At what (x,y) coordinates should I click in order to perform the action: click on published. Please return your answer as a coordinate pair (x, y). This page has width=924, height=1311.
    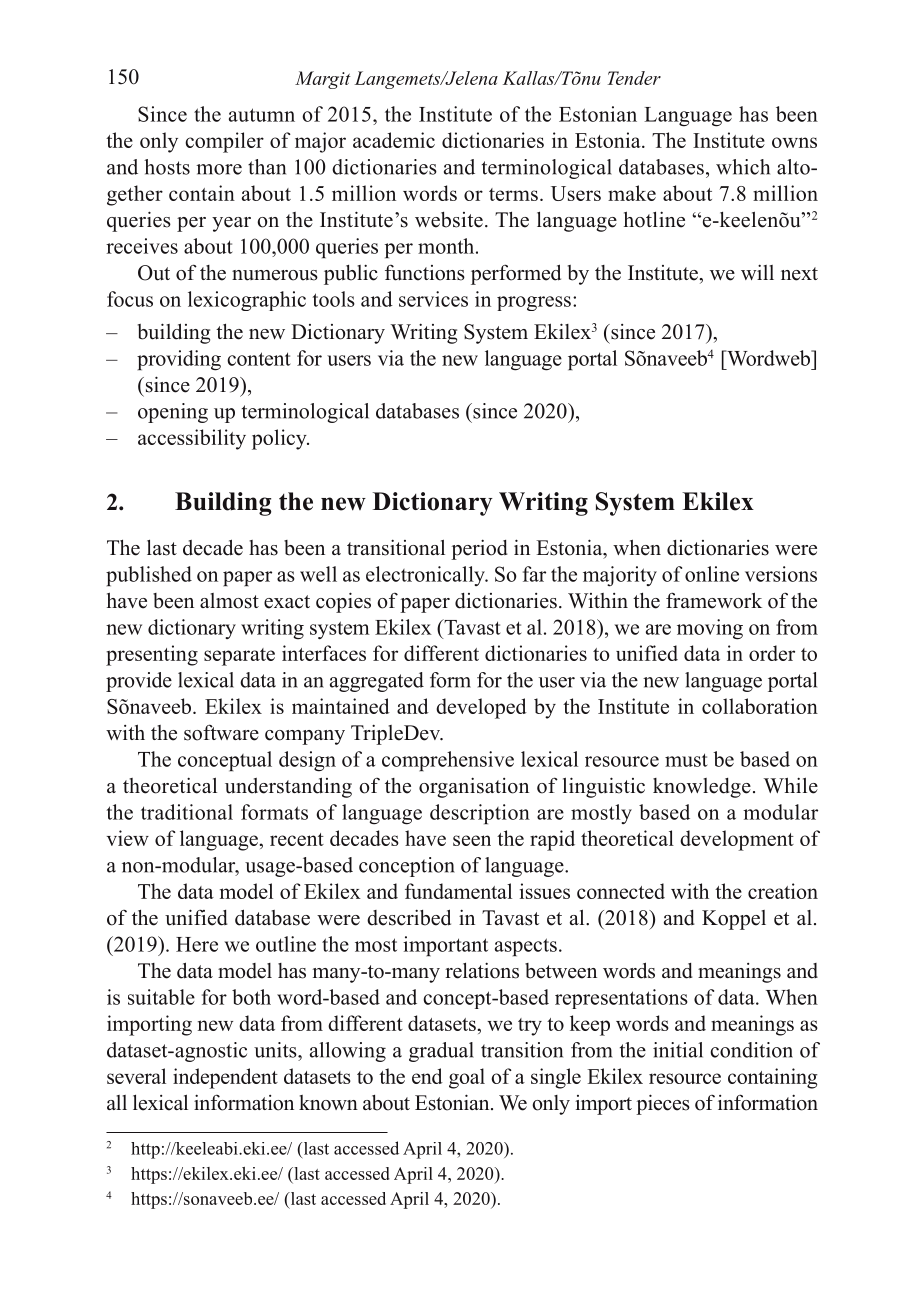
    Looking at the image, I should click on (149, 576).
